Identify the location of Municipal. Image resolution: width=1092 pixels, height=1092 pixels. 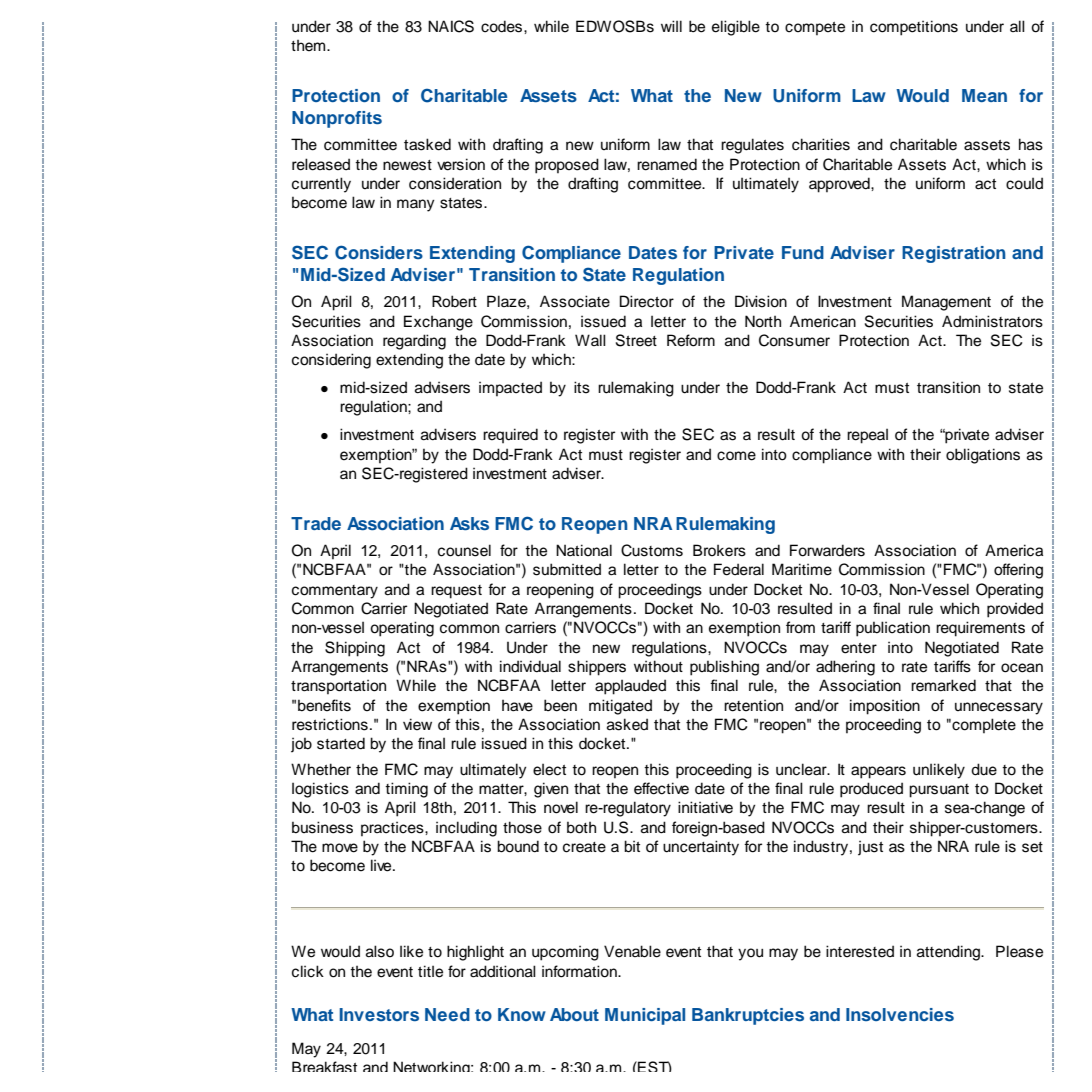
(645, 1016).
